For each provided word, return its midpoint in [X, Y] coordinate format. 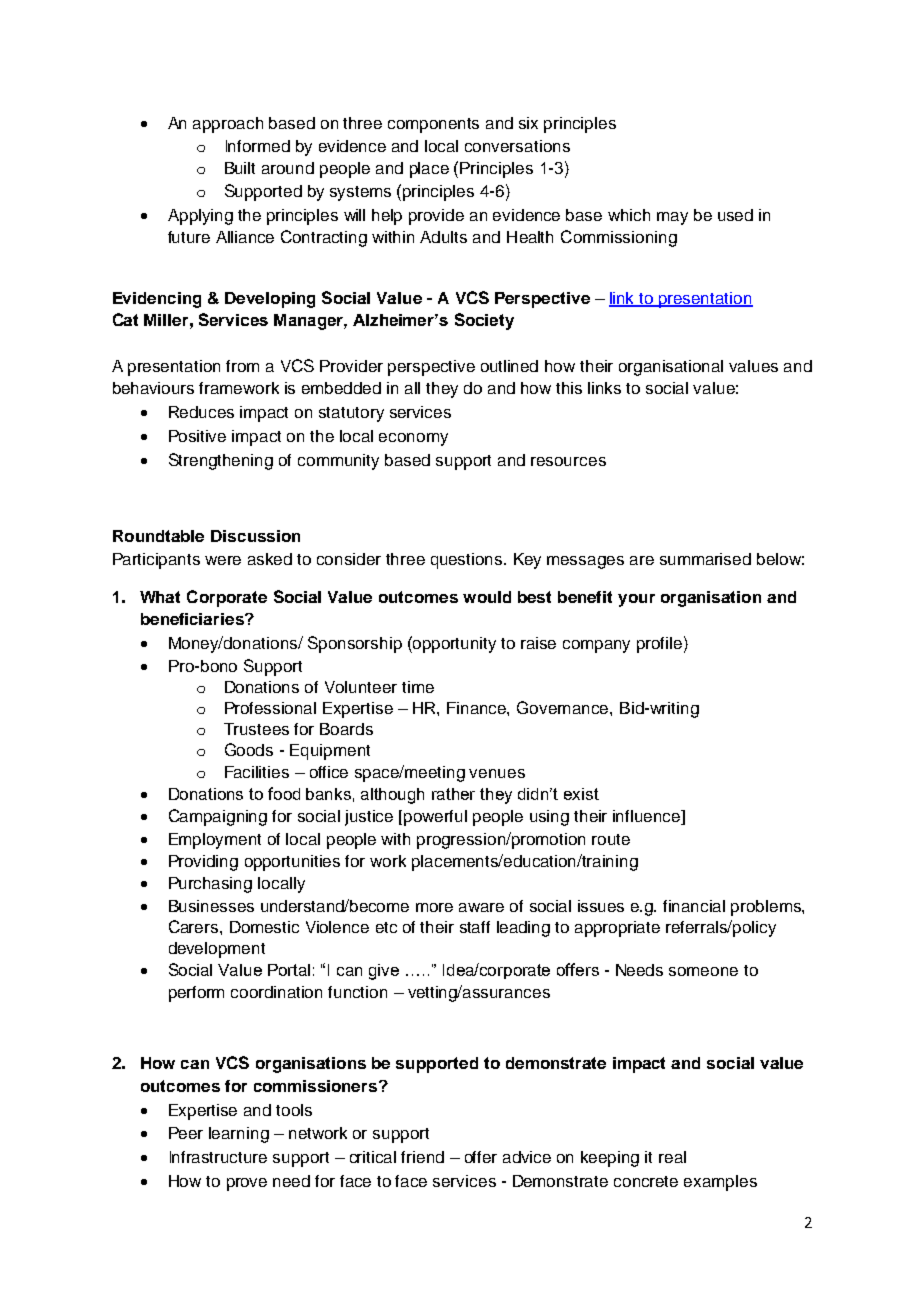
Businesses [211, 906]
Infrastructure [218, 1157]
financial [694, 906]
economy [413, 439]
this [569, 388]
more [434, 907]
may [672, 218]
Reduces [201, 412]
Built [240, 168]
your [636, 600]
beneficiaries [193, 619]
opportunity [453, 644]
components [433, 125]
